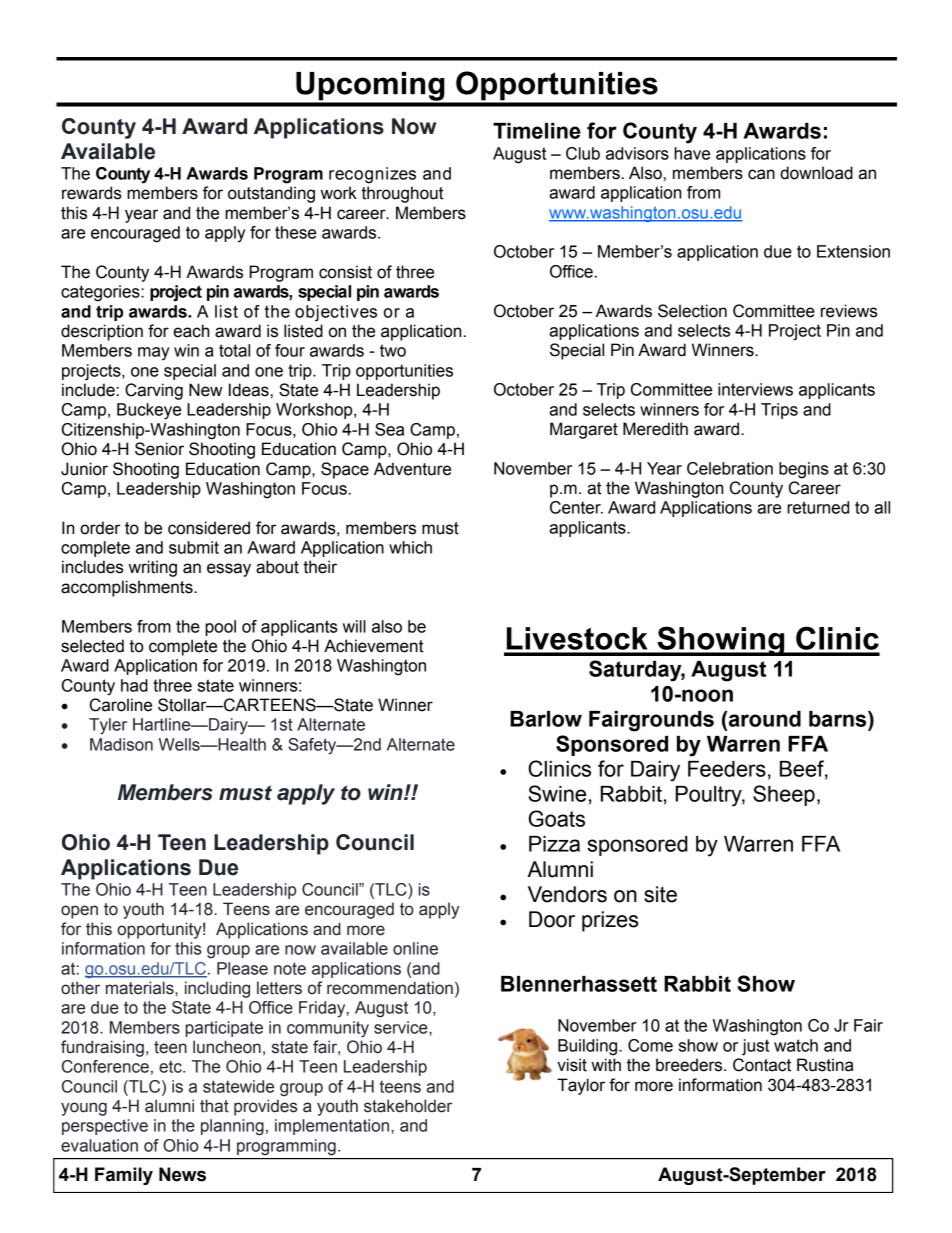 The width and height of the screenshot is (952, 1233). Describe the element at coordinates (182, 1174) in the screenshot. I see `News` at that location.
